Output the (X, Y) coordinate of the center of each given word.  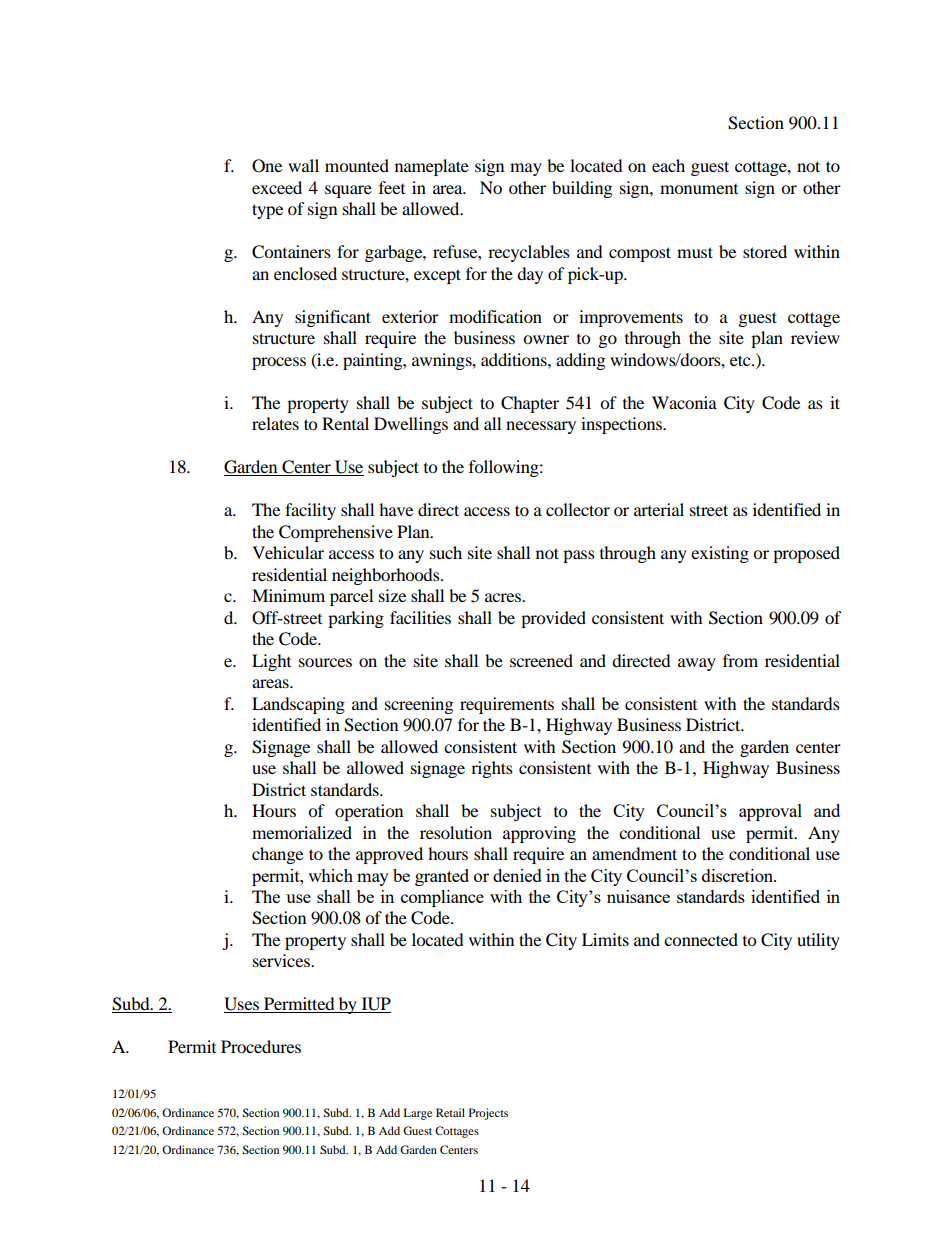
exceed (277, 187)
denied (517, 875)
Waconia (684, 402)
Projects (488, 1114)
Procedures (261, 1046)
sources (325, 662)
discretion (738, 875)
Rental (345, 423)
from (740, 660)
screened (541, 660)
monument (699, 189)
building (582, 189)
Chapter (530, 404)
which (330, 875)
